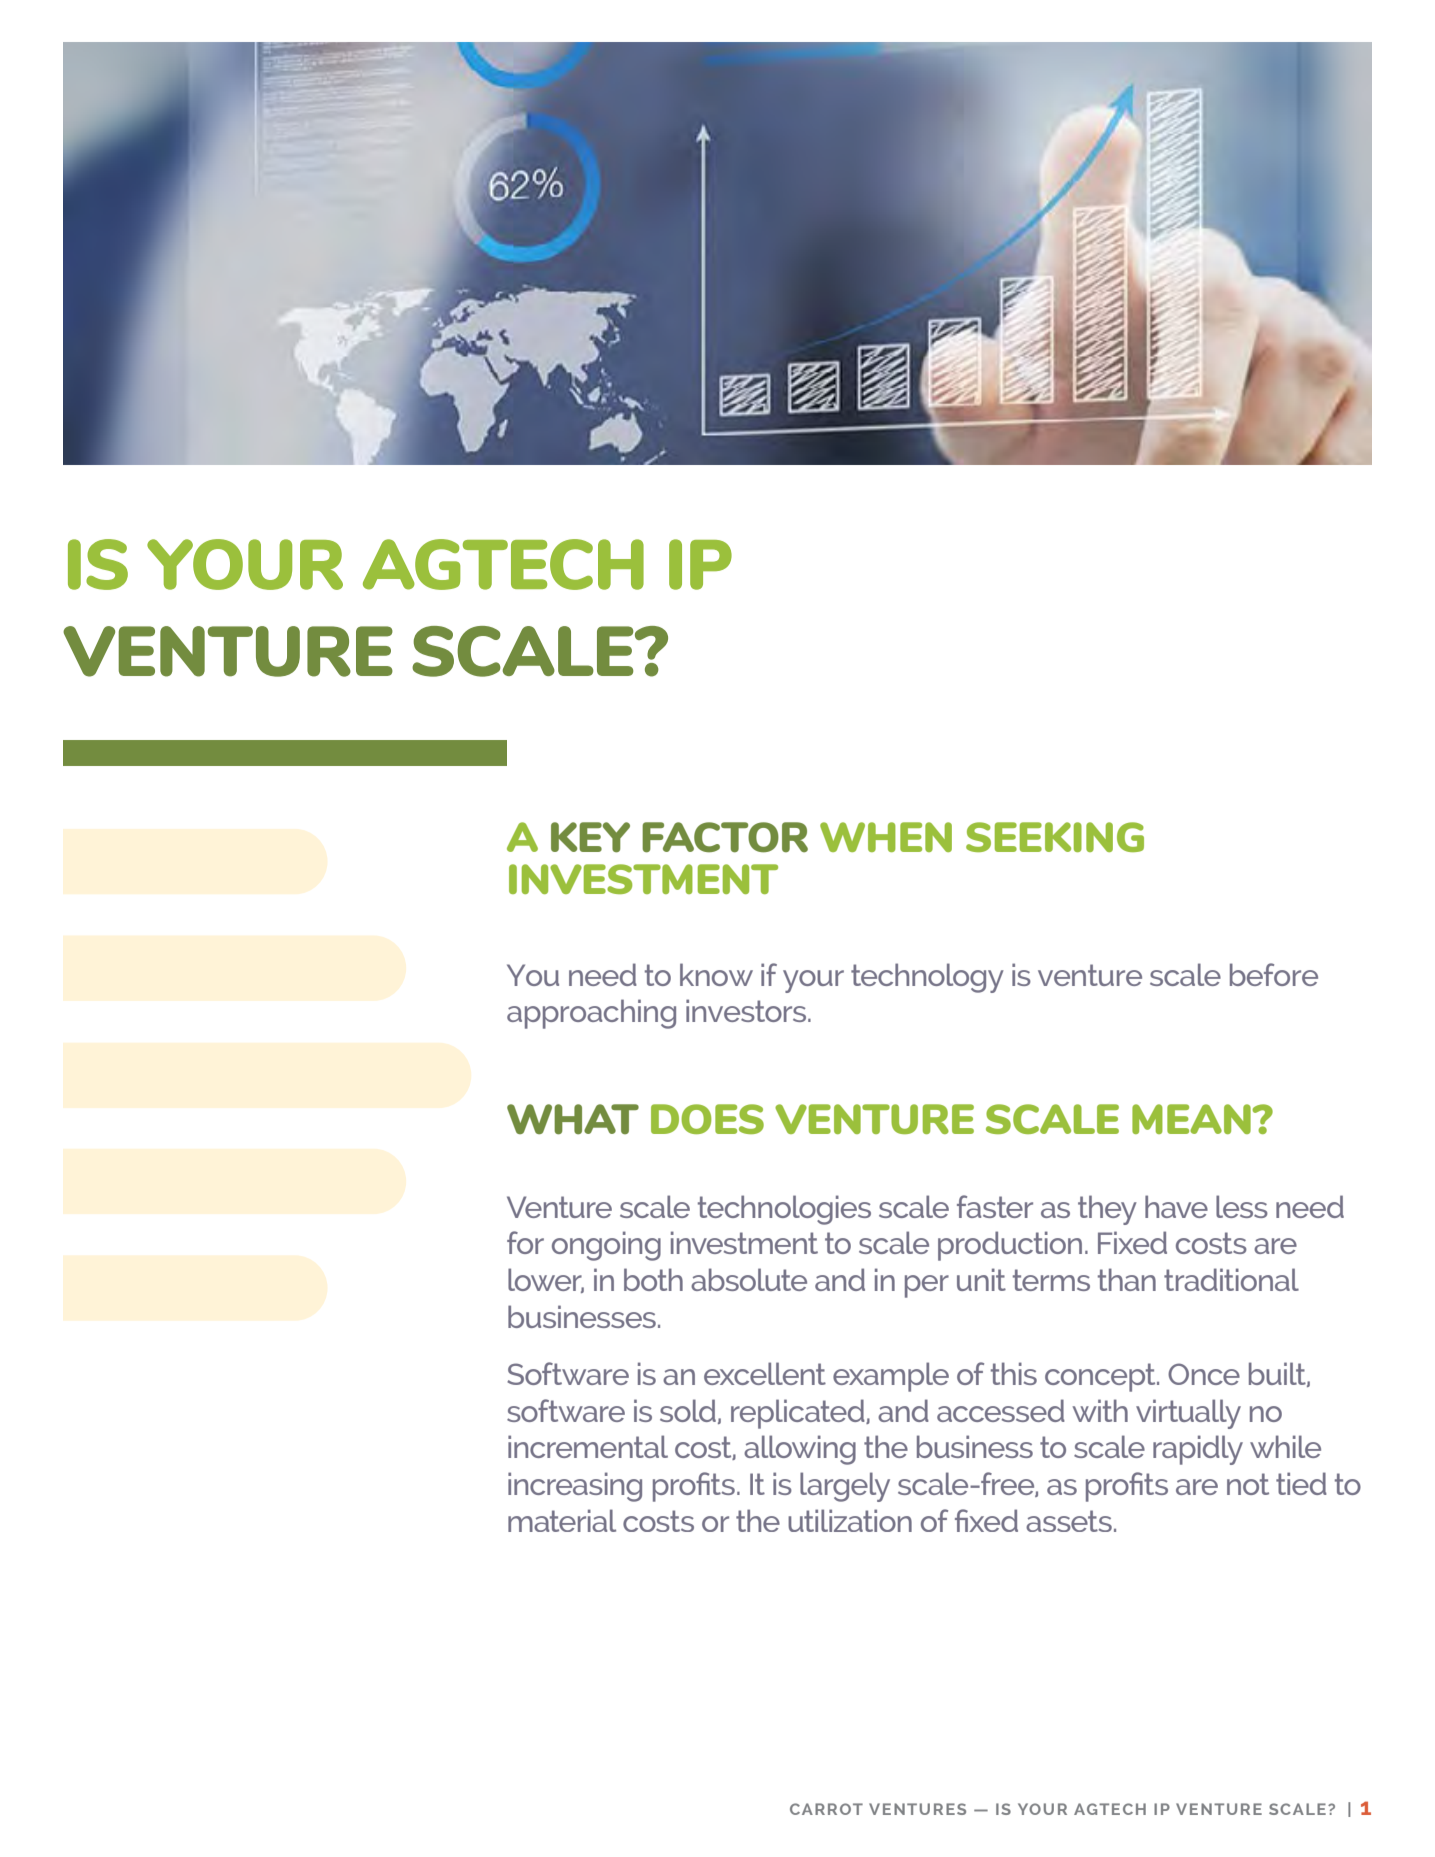 This screenshot has width=1435, height=1857. What do you see at coordinates (707, 1119) in the screenshot?
I see `DOES` at bounding box center [707, 1119].
